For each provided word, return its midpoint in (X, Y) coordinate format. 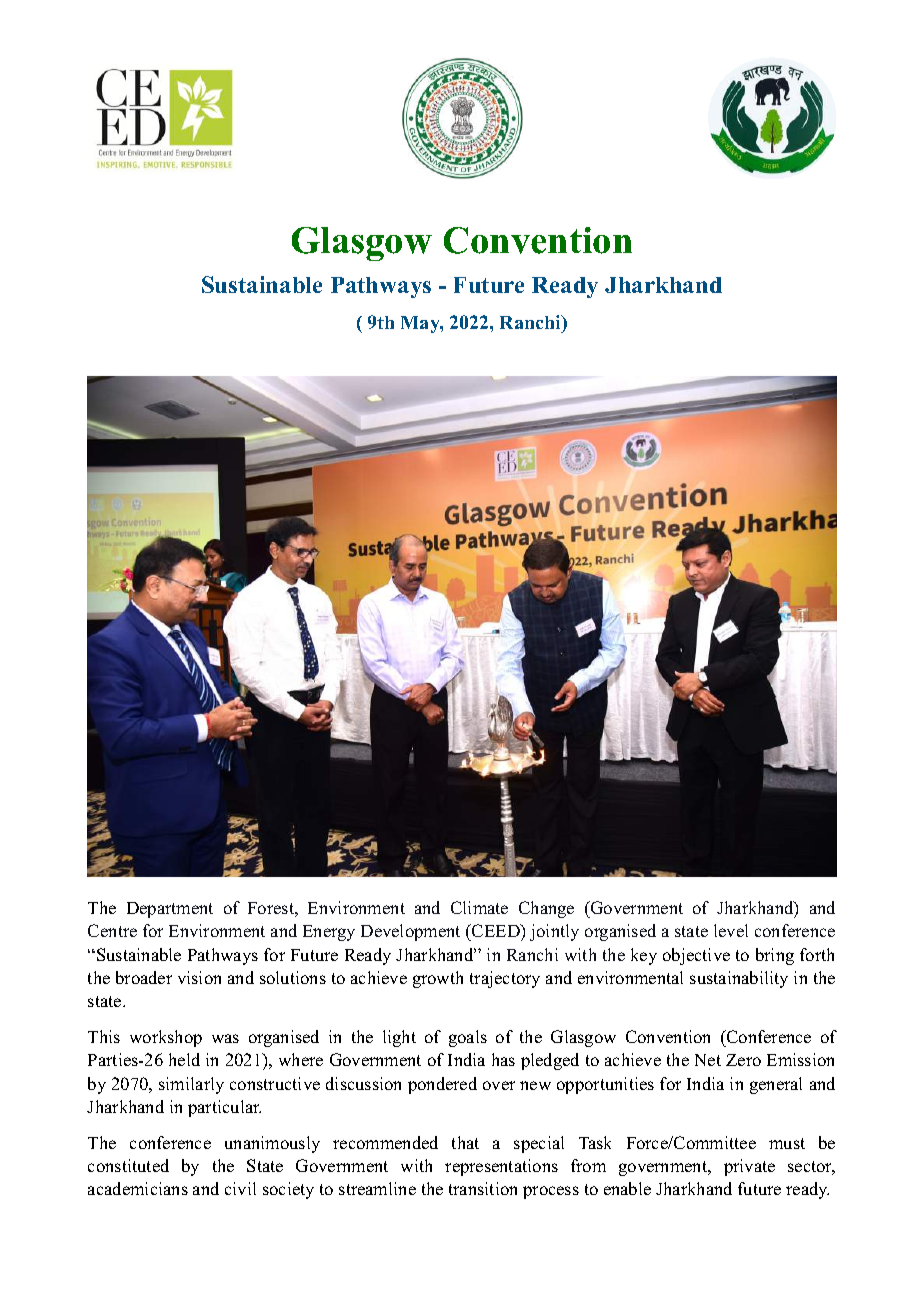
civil (240, 1188)
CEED (496, 930)
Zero (743, 1060)
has (503, 1059)
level (731, 930)
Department (170, 910)
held (184, 1059)
